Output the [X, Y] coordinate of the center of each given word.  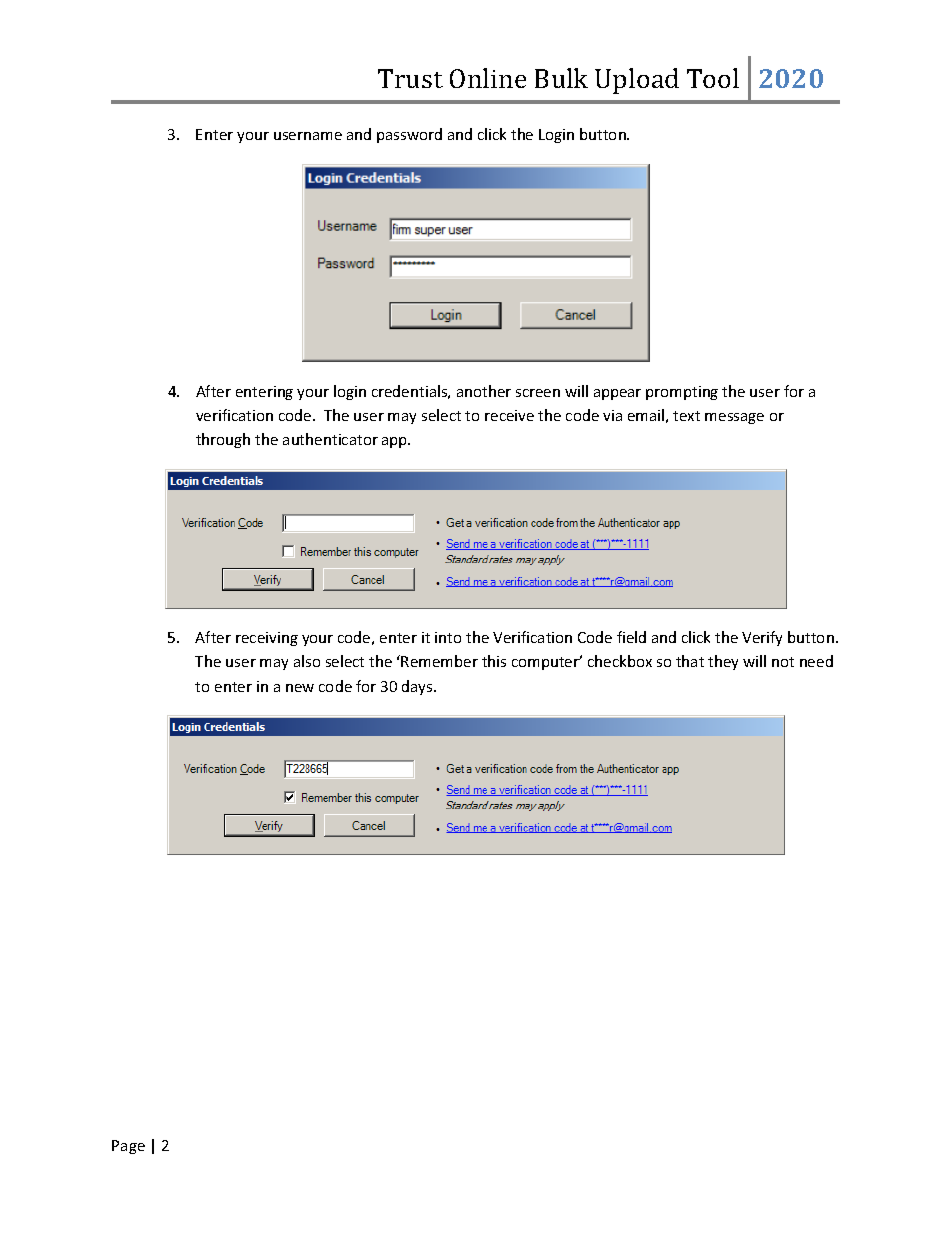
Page [128, 1147]
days [418, 687]
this [494, 661]
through [223, 440]
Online [488, 78]
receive [509, 415]
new [300, 688]
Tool [713, 78]
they [723, 662]
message [734, 418]
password [409, 135]
